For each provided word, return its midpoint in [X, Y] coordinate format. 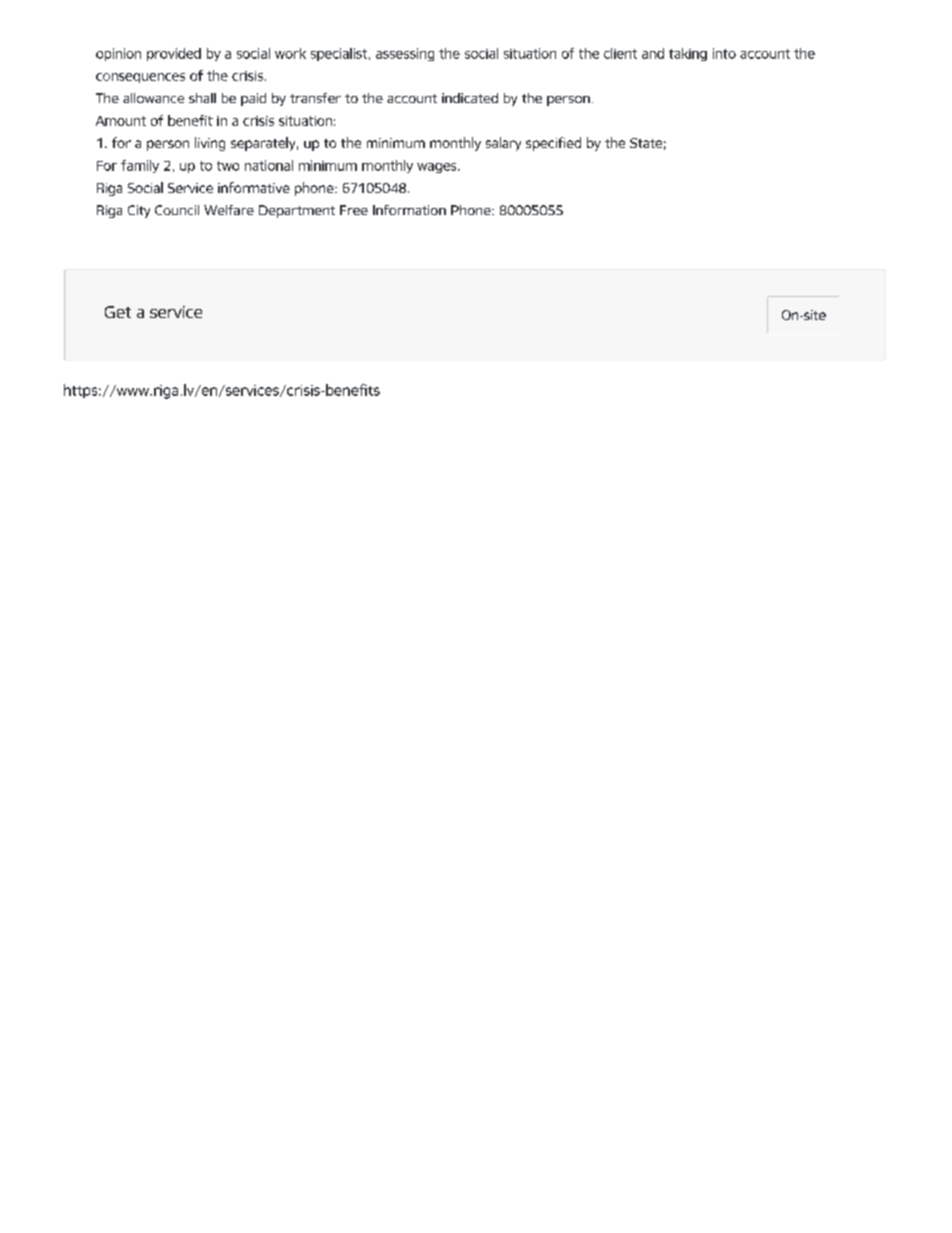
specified [553, 144]
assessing [405, 54]
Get [118, 312]
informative [254, 187]
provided [174, 54]
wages [438, 168]
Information [409, 210]
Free [354, 210]
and [653, 53]
